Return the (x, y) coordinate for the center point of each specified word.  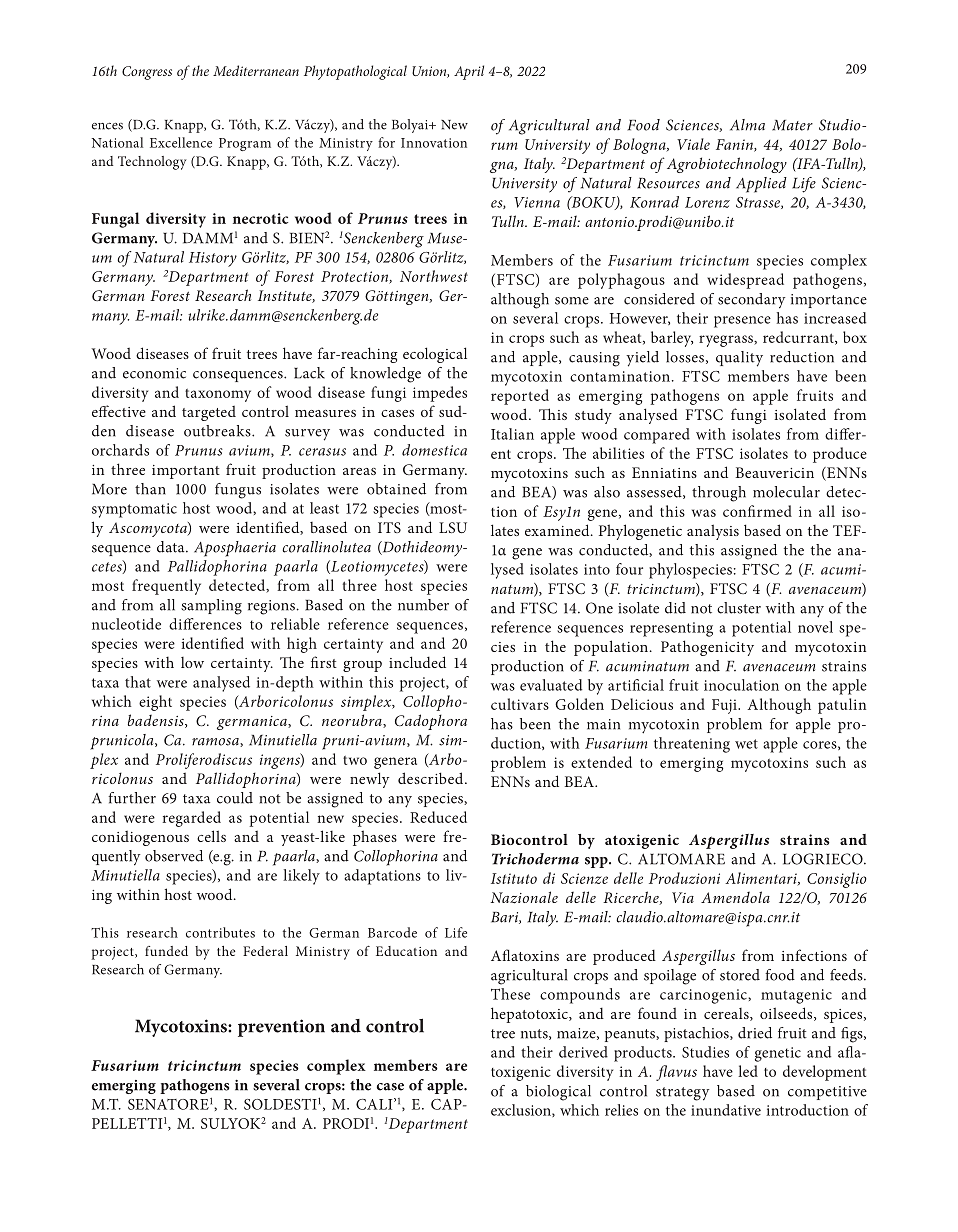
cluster (739, 608)
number (423, 605)
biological (558, 1093)
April (469, 72)
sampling (211, 607)
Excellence (181, 142)
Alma (747, 125)
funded (166, 951)
